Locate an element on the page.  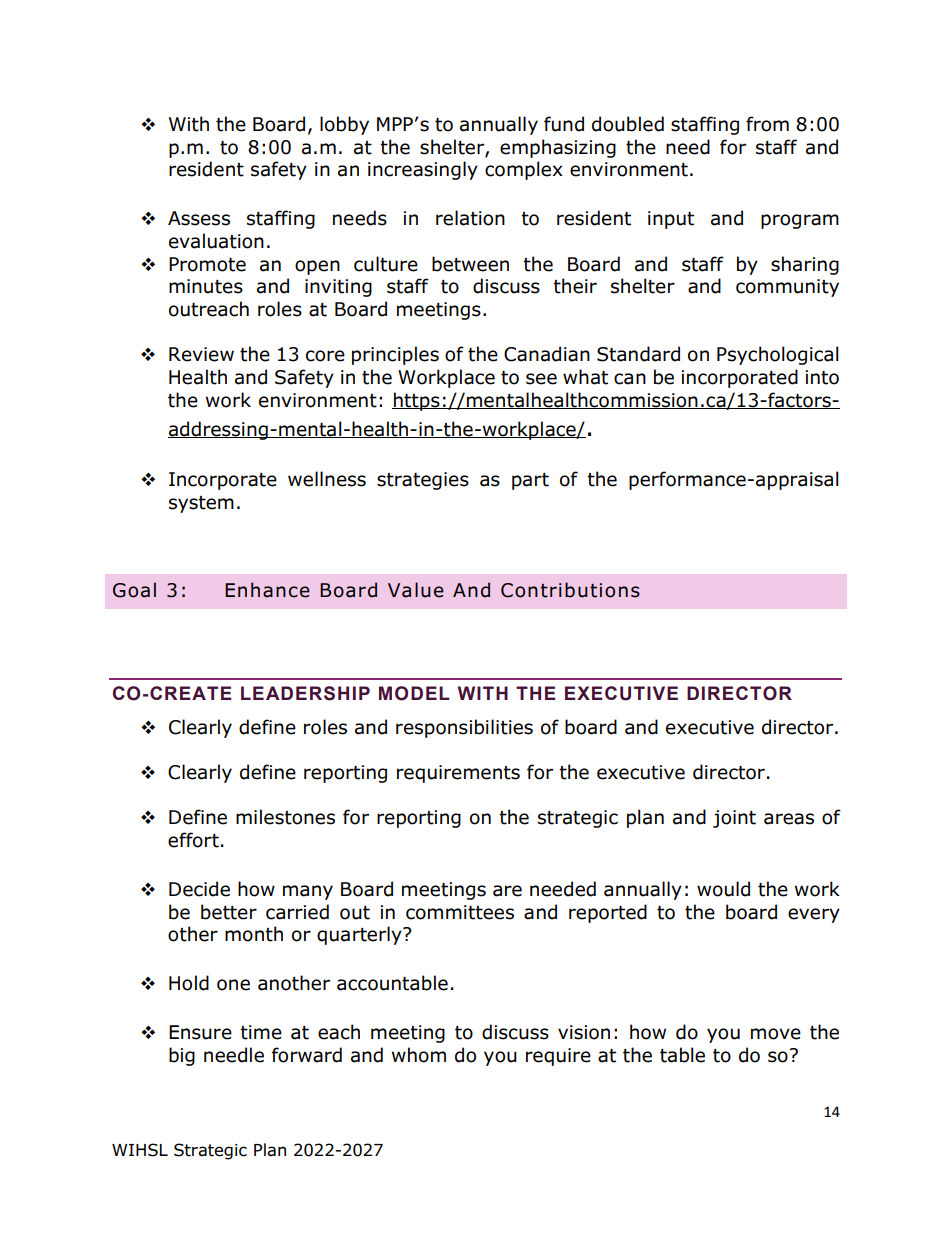
whom is located at coordinates (419, 1055).
